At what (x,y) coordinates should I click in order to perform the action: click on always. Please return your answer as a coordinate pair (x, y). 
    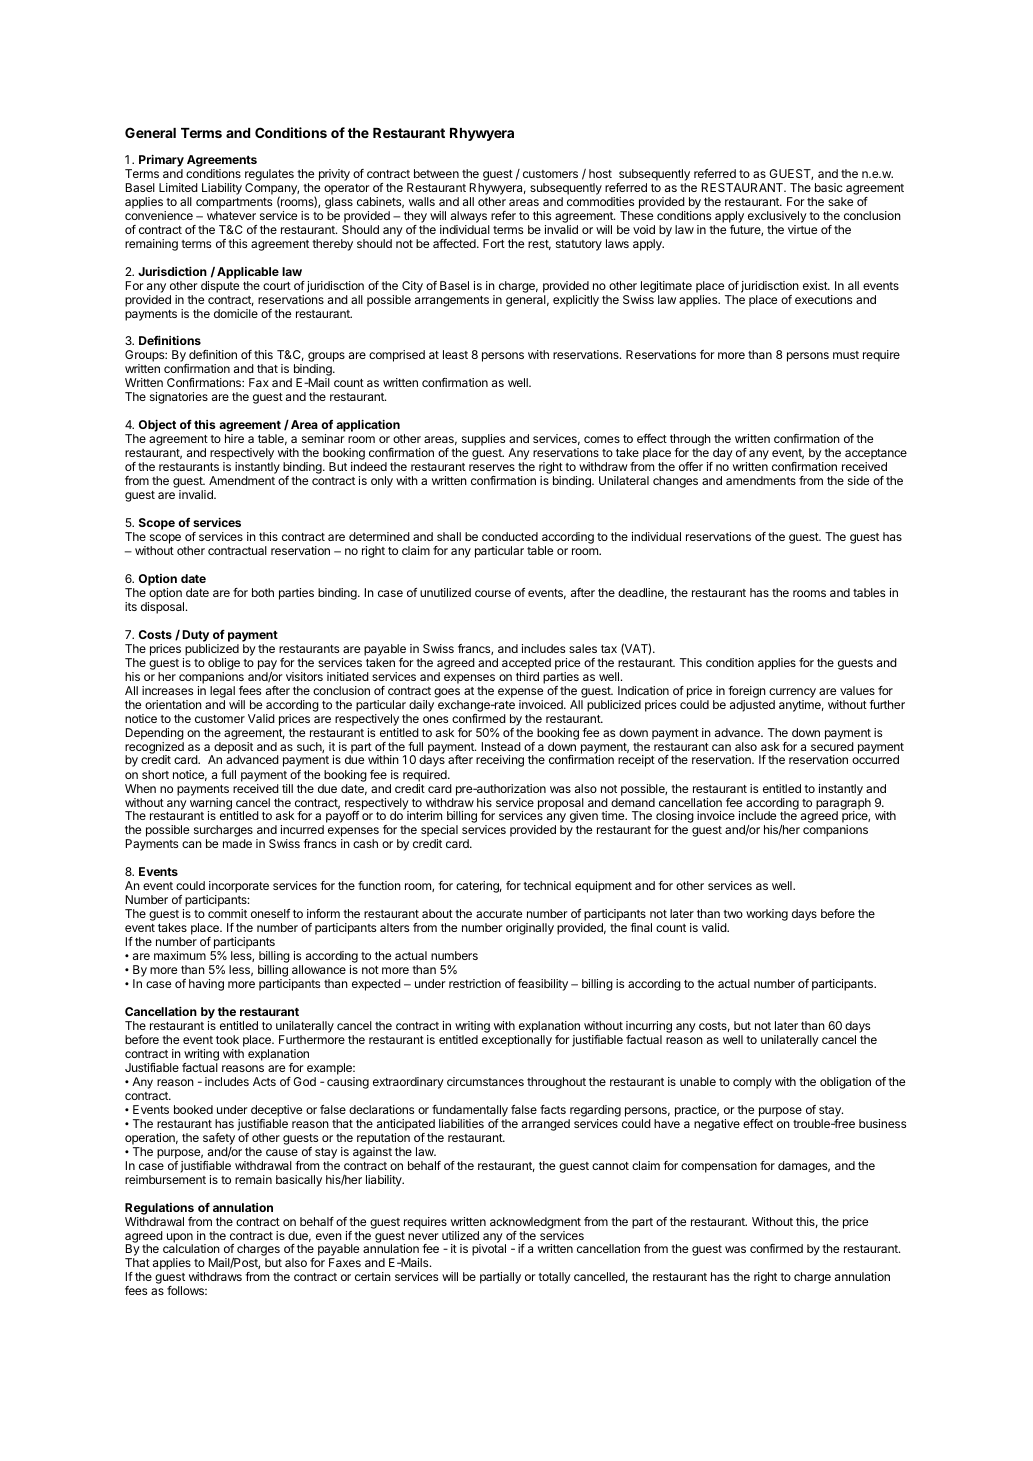
    Looking at the image, I should click on (469, 217).
